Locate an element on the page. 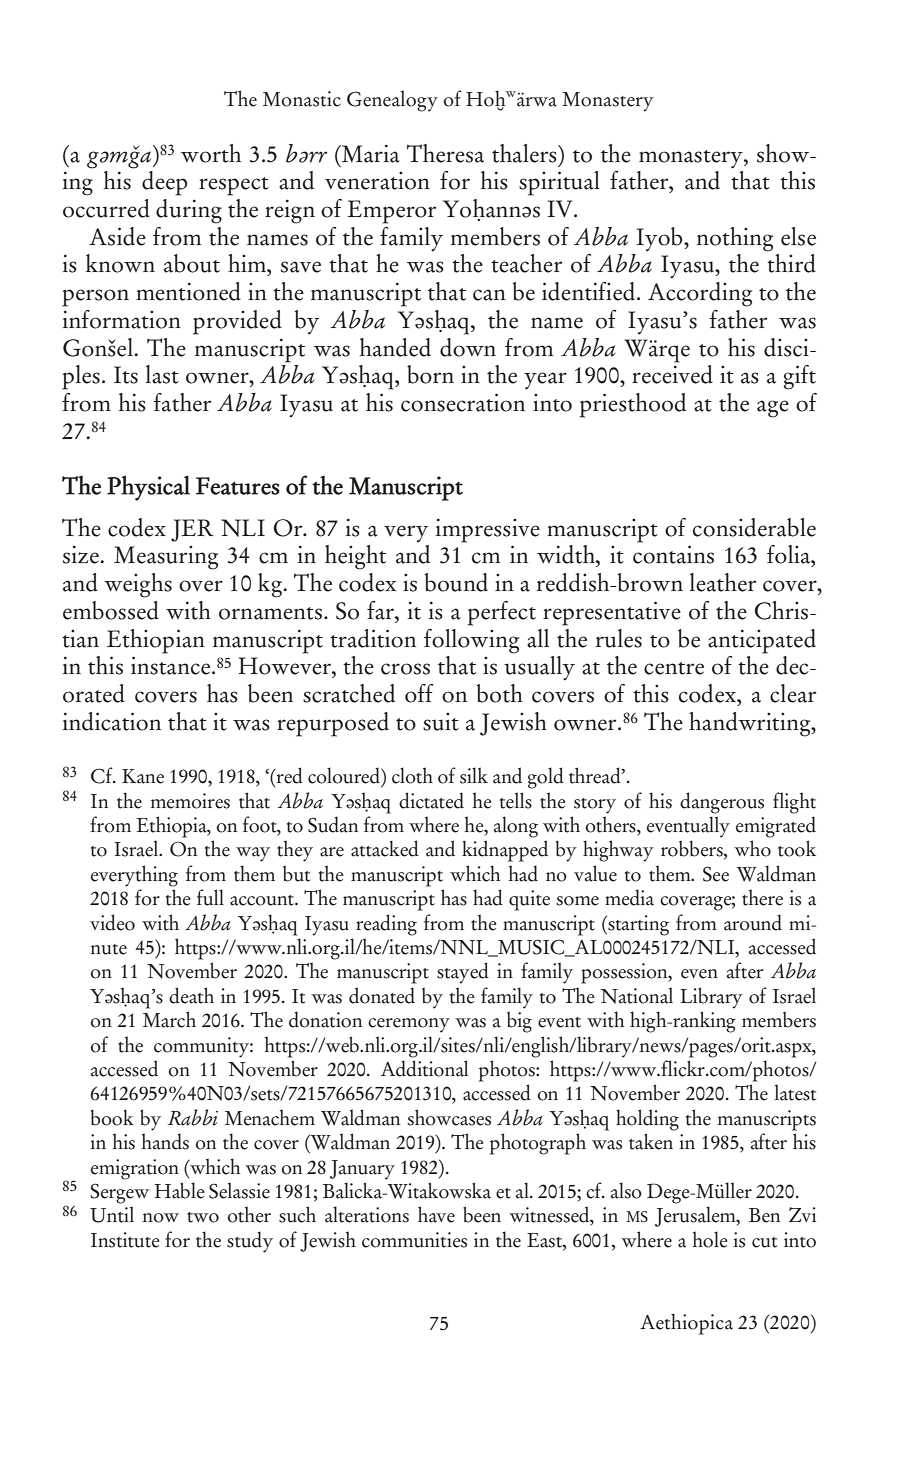 The width and height of the document is (917, 1465). centre is located at coordinates (674, 668).
